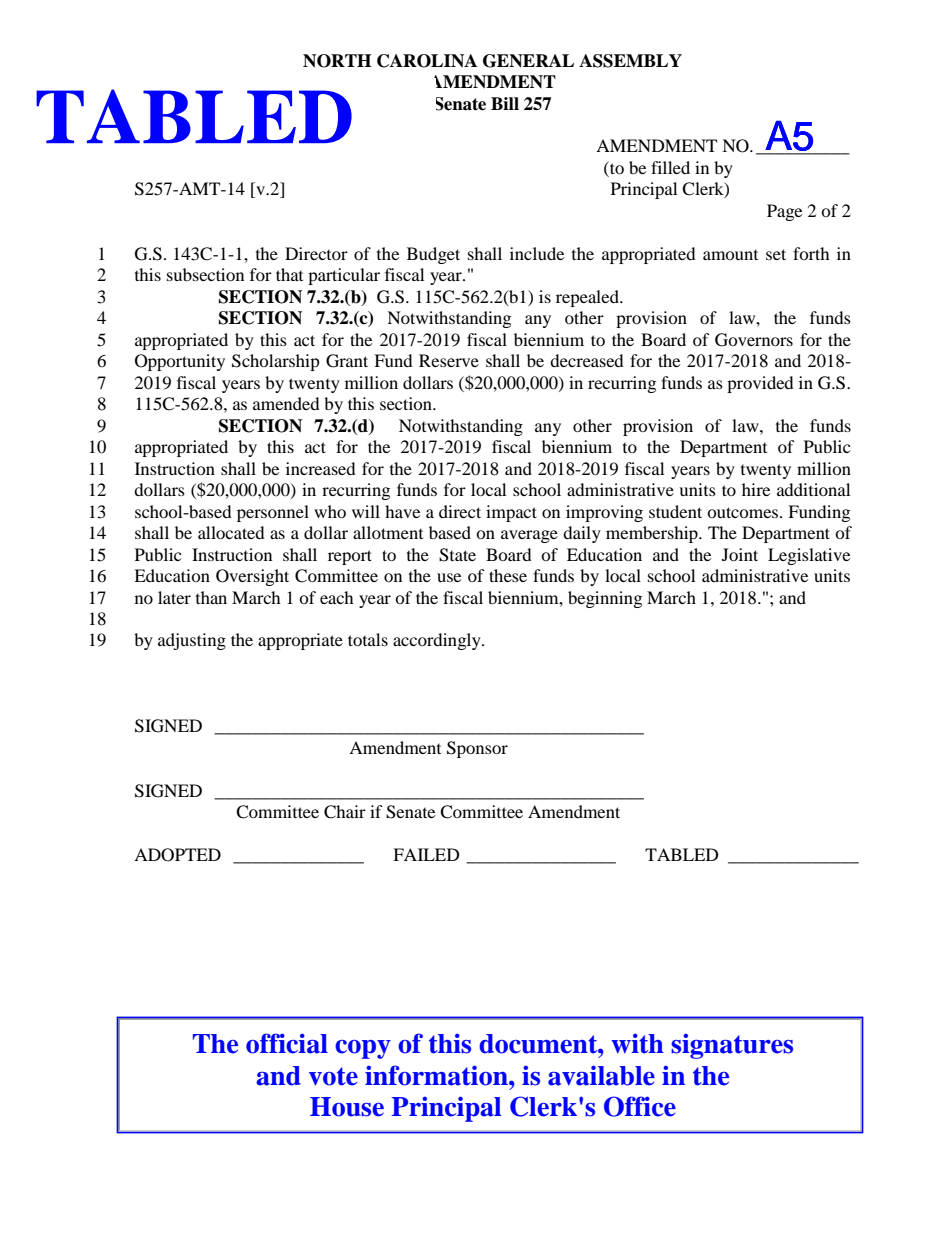  Describe the element at coordinates (601, 1075) in the screenshot. I see `available` at that location.
